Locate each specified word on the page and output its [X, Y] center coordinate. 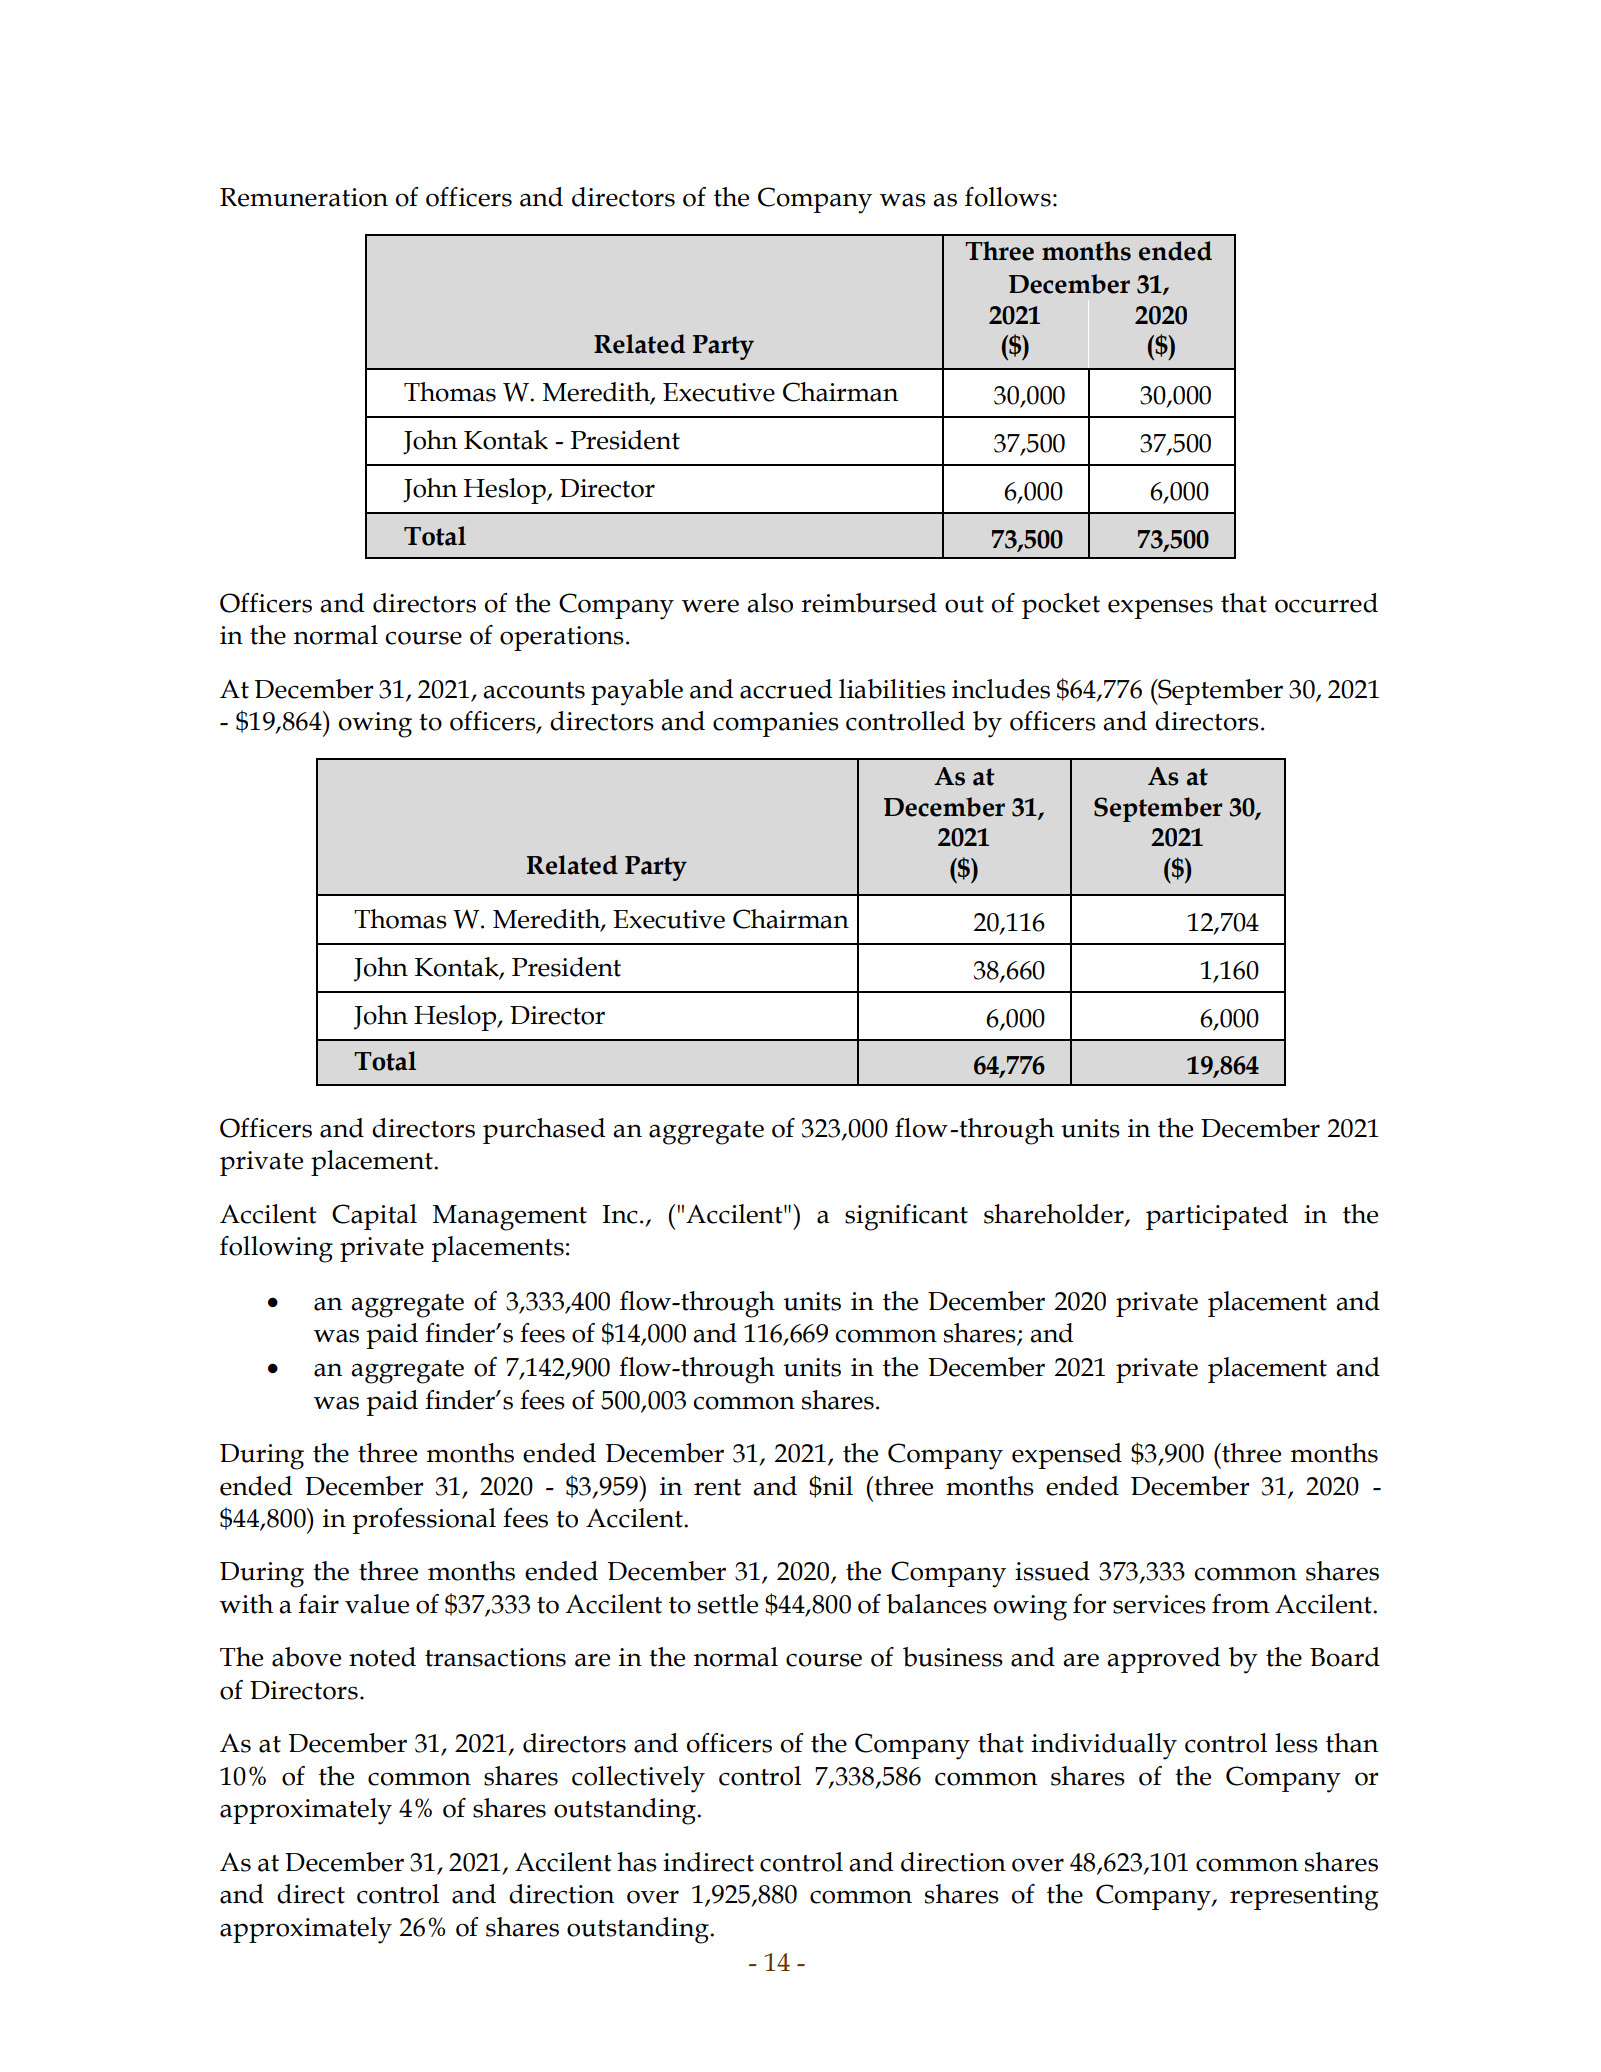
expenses [1160, 609]
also [770, 603]
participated [1217, 1217]
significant [906, 1217]
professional [424, 1521]
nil [837, 1485]
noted [382, 1657]
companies [776, 724]
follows [1008, 197]
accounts [534, 690]
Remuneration [304, 197]
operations [562, 638]
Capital [374, 1217]
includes [1001, 689]
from [1241, 1604]
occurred [1326, 603]
